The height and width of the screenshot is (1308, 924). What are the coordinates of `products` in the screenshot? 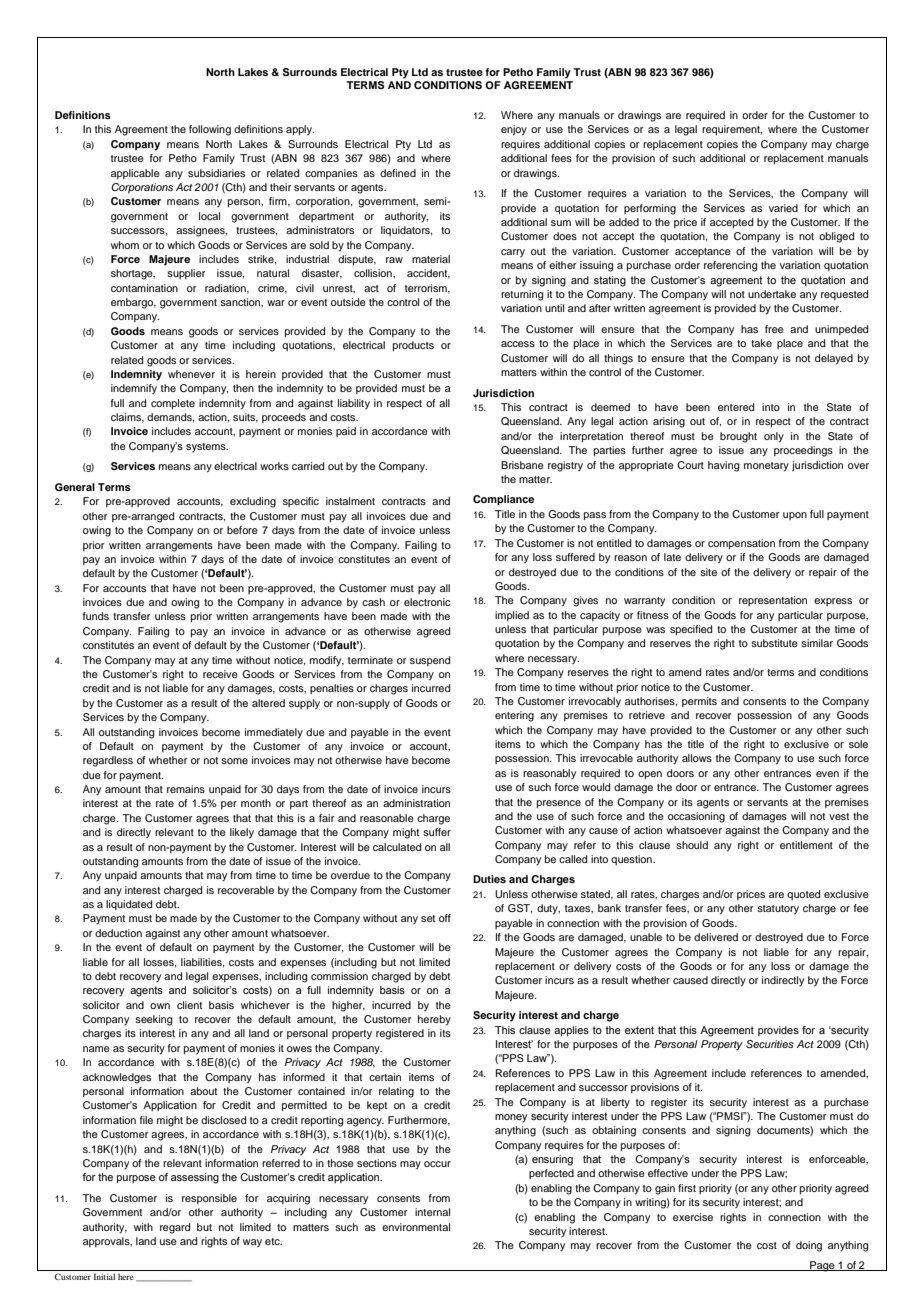 It's located at (413, 346).
